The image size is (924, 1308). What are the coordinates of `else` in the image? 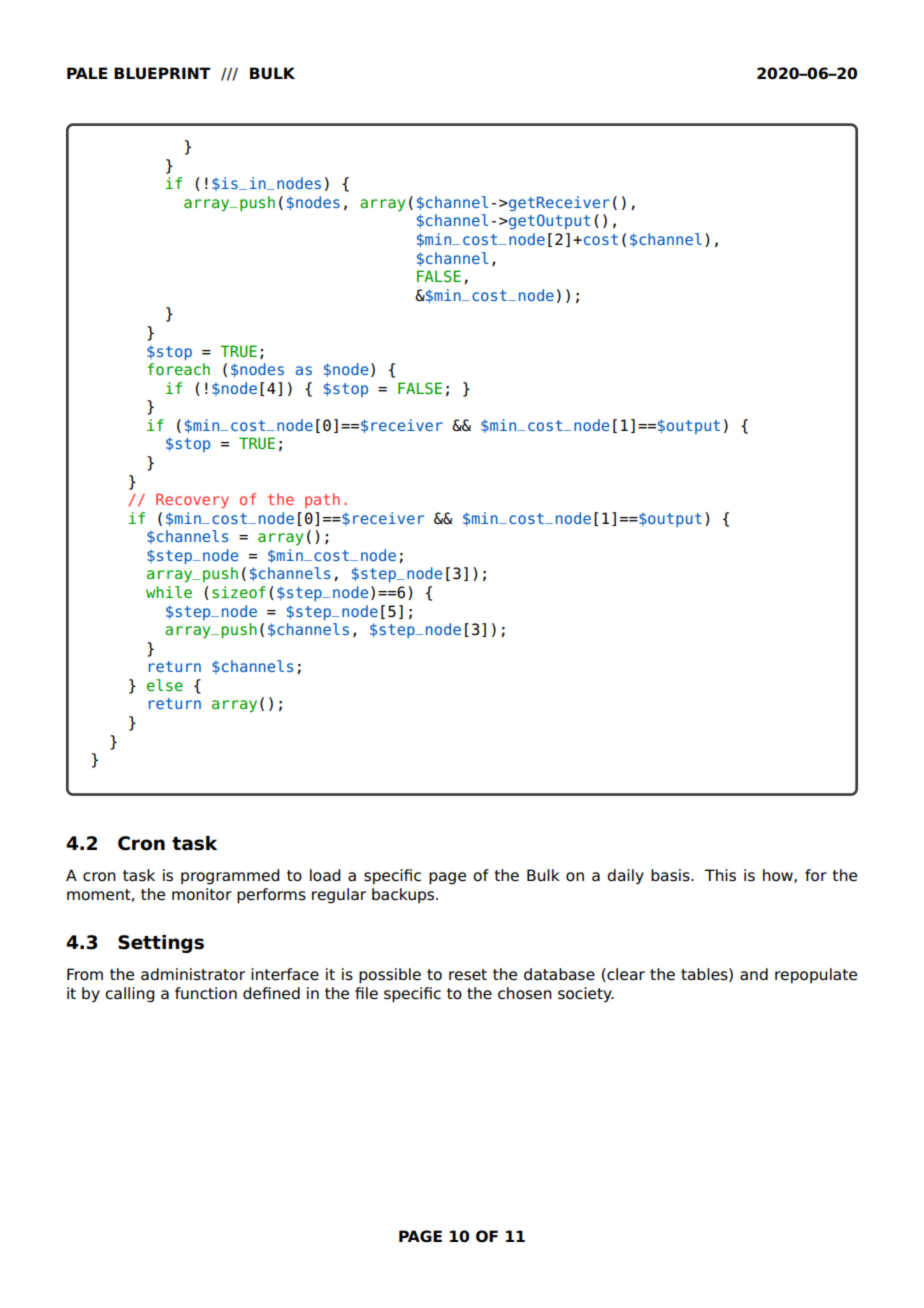 It's located at (165, 685).
